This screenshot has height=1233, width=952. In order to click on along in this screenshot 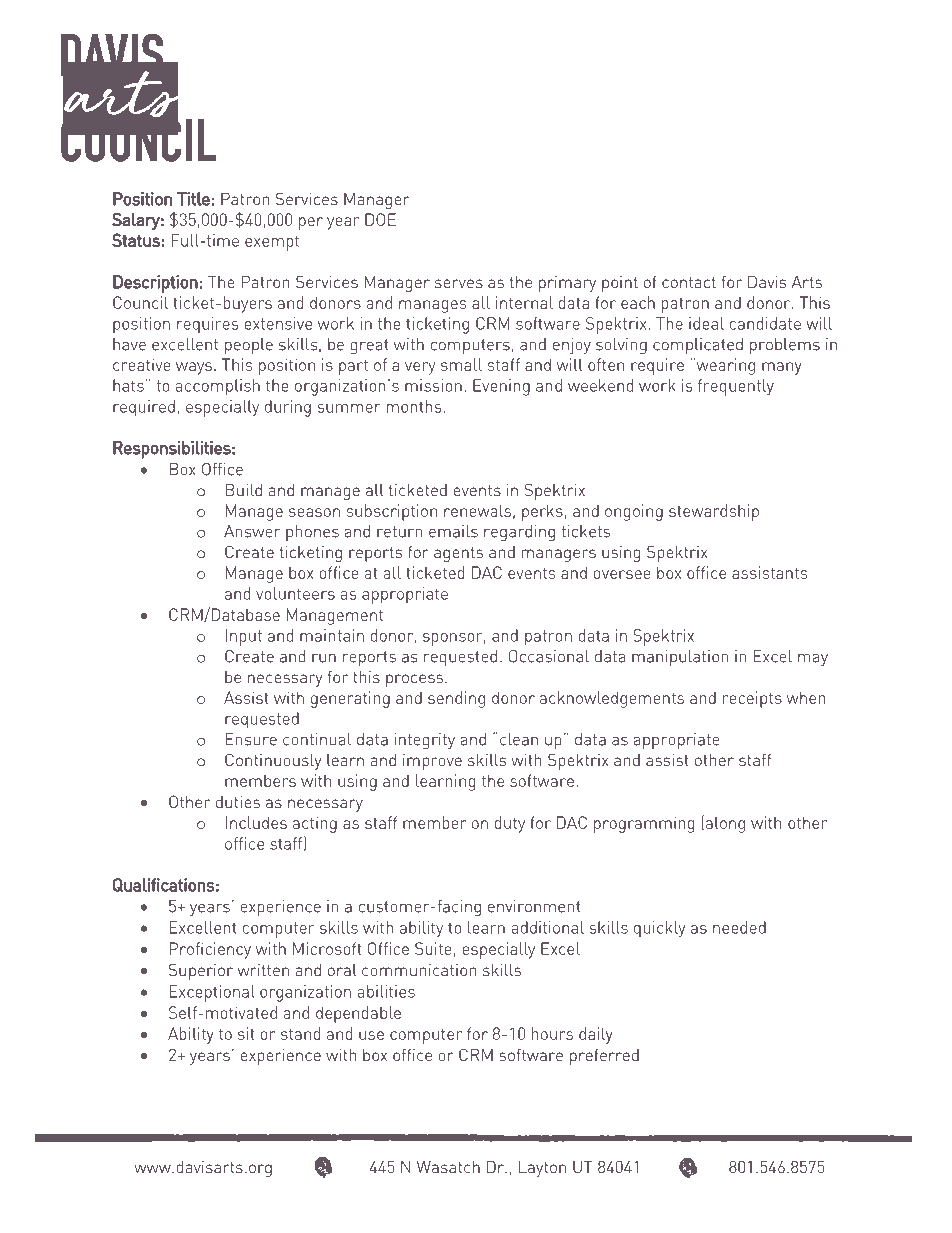, I will do `click(725, 824)`.
